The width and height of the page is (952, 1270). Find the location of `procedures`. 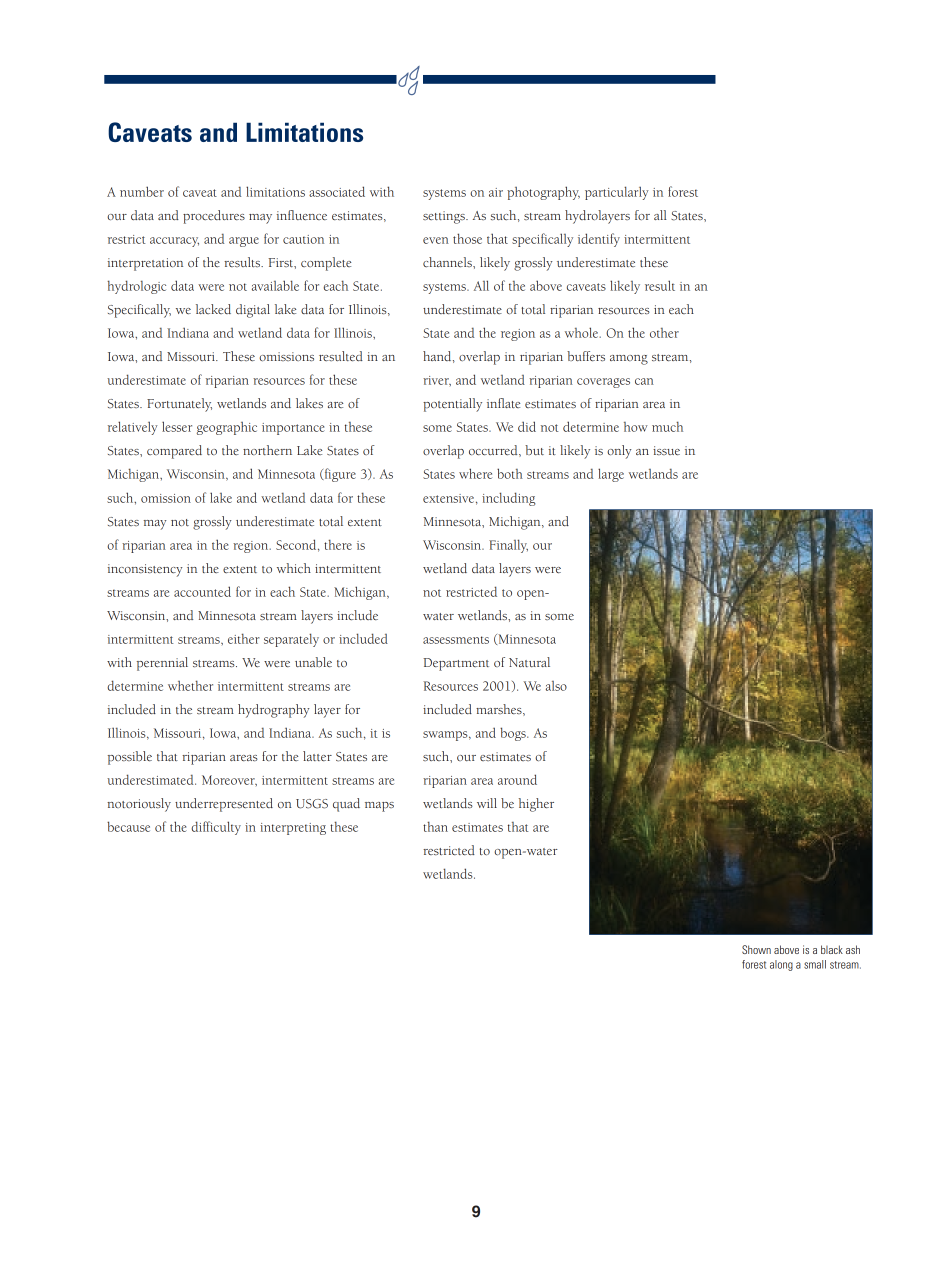

procedures is located at coordinates (214, 217).
